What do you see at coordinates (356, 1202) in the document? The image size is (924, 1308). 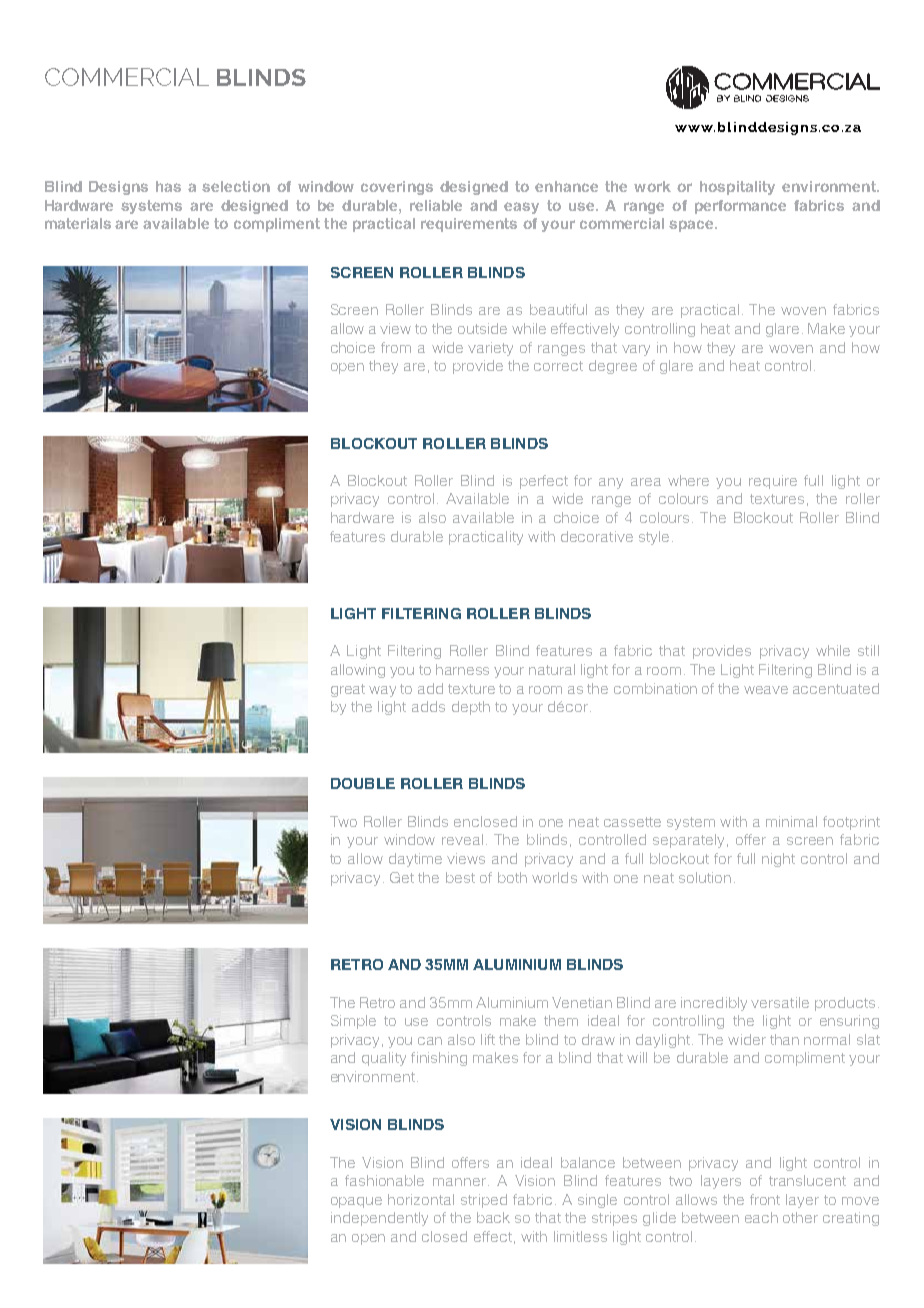 I see `opaque` at bounding box center [356, 1202].
